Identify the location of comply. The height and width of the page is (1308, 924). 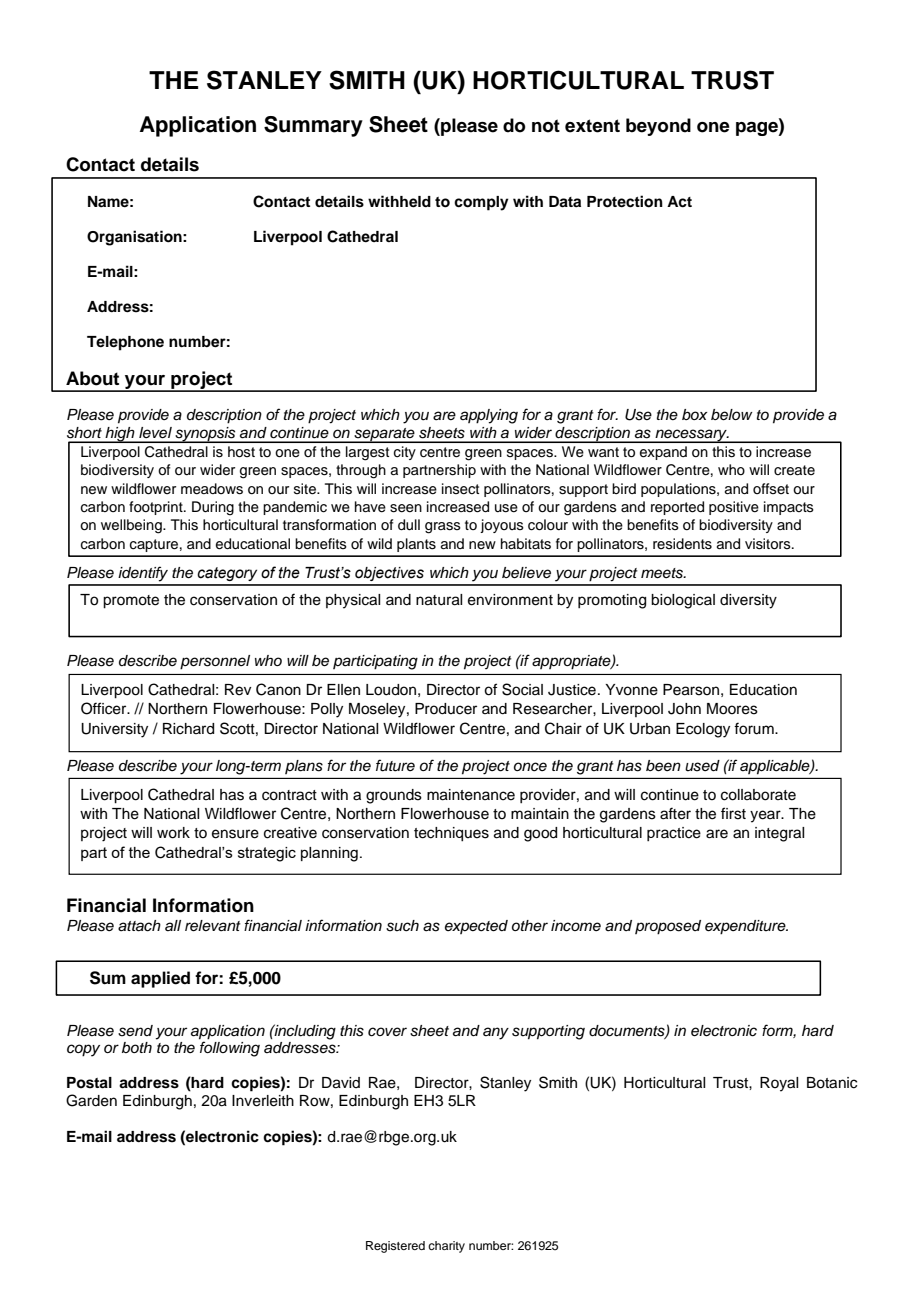
(481, 203).
